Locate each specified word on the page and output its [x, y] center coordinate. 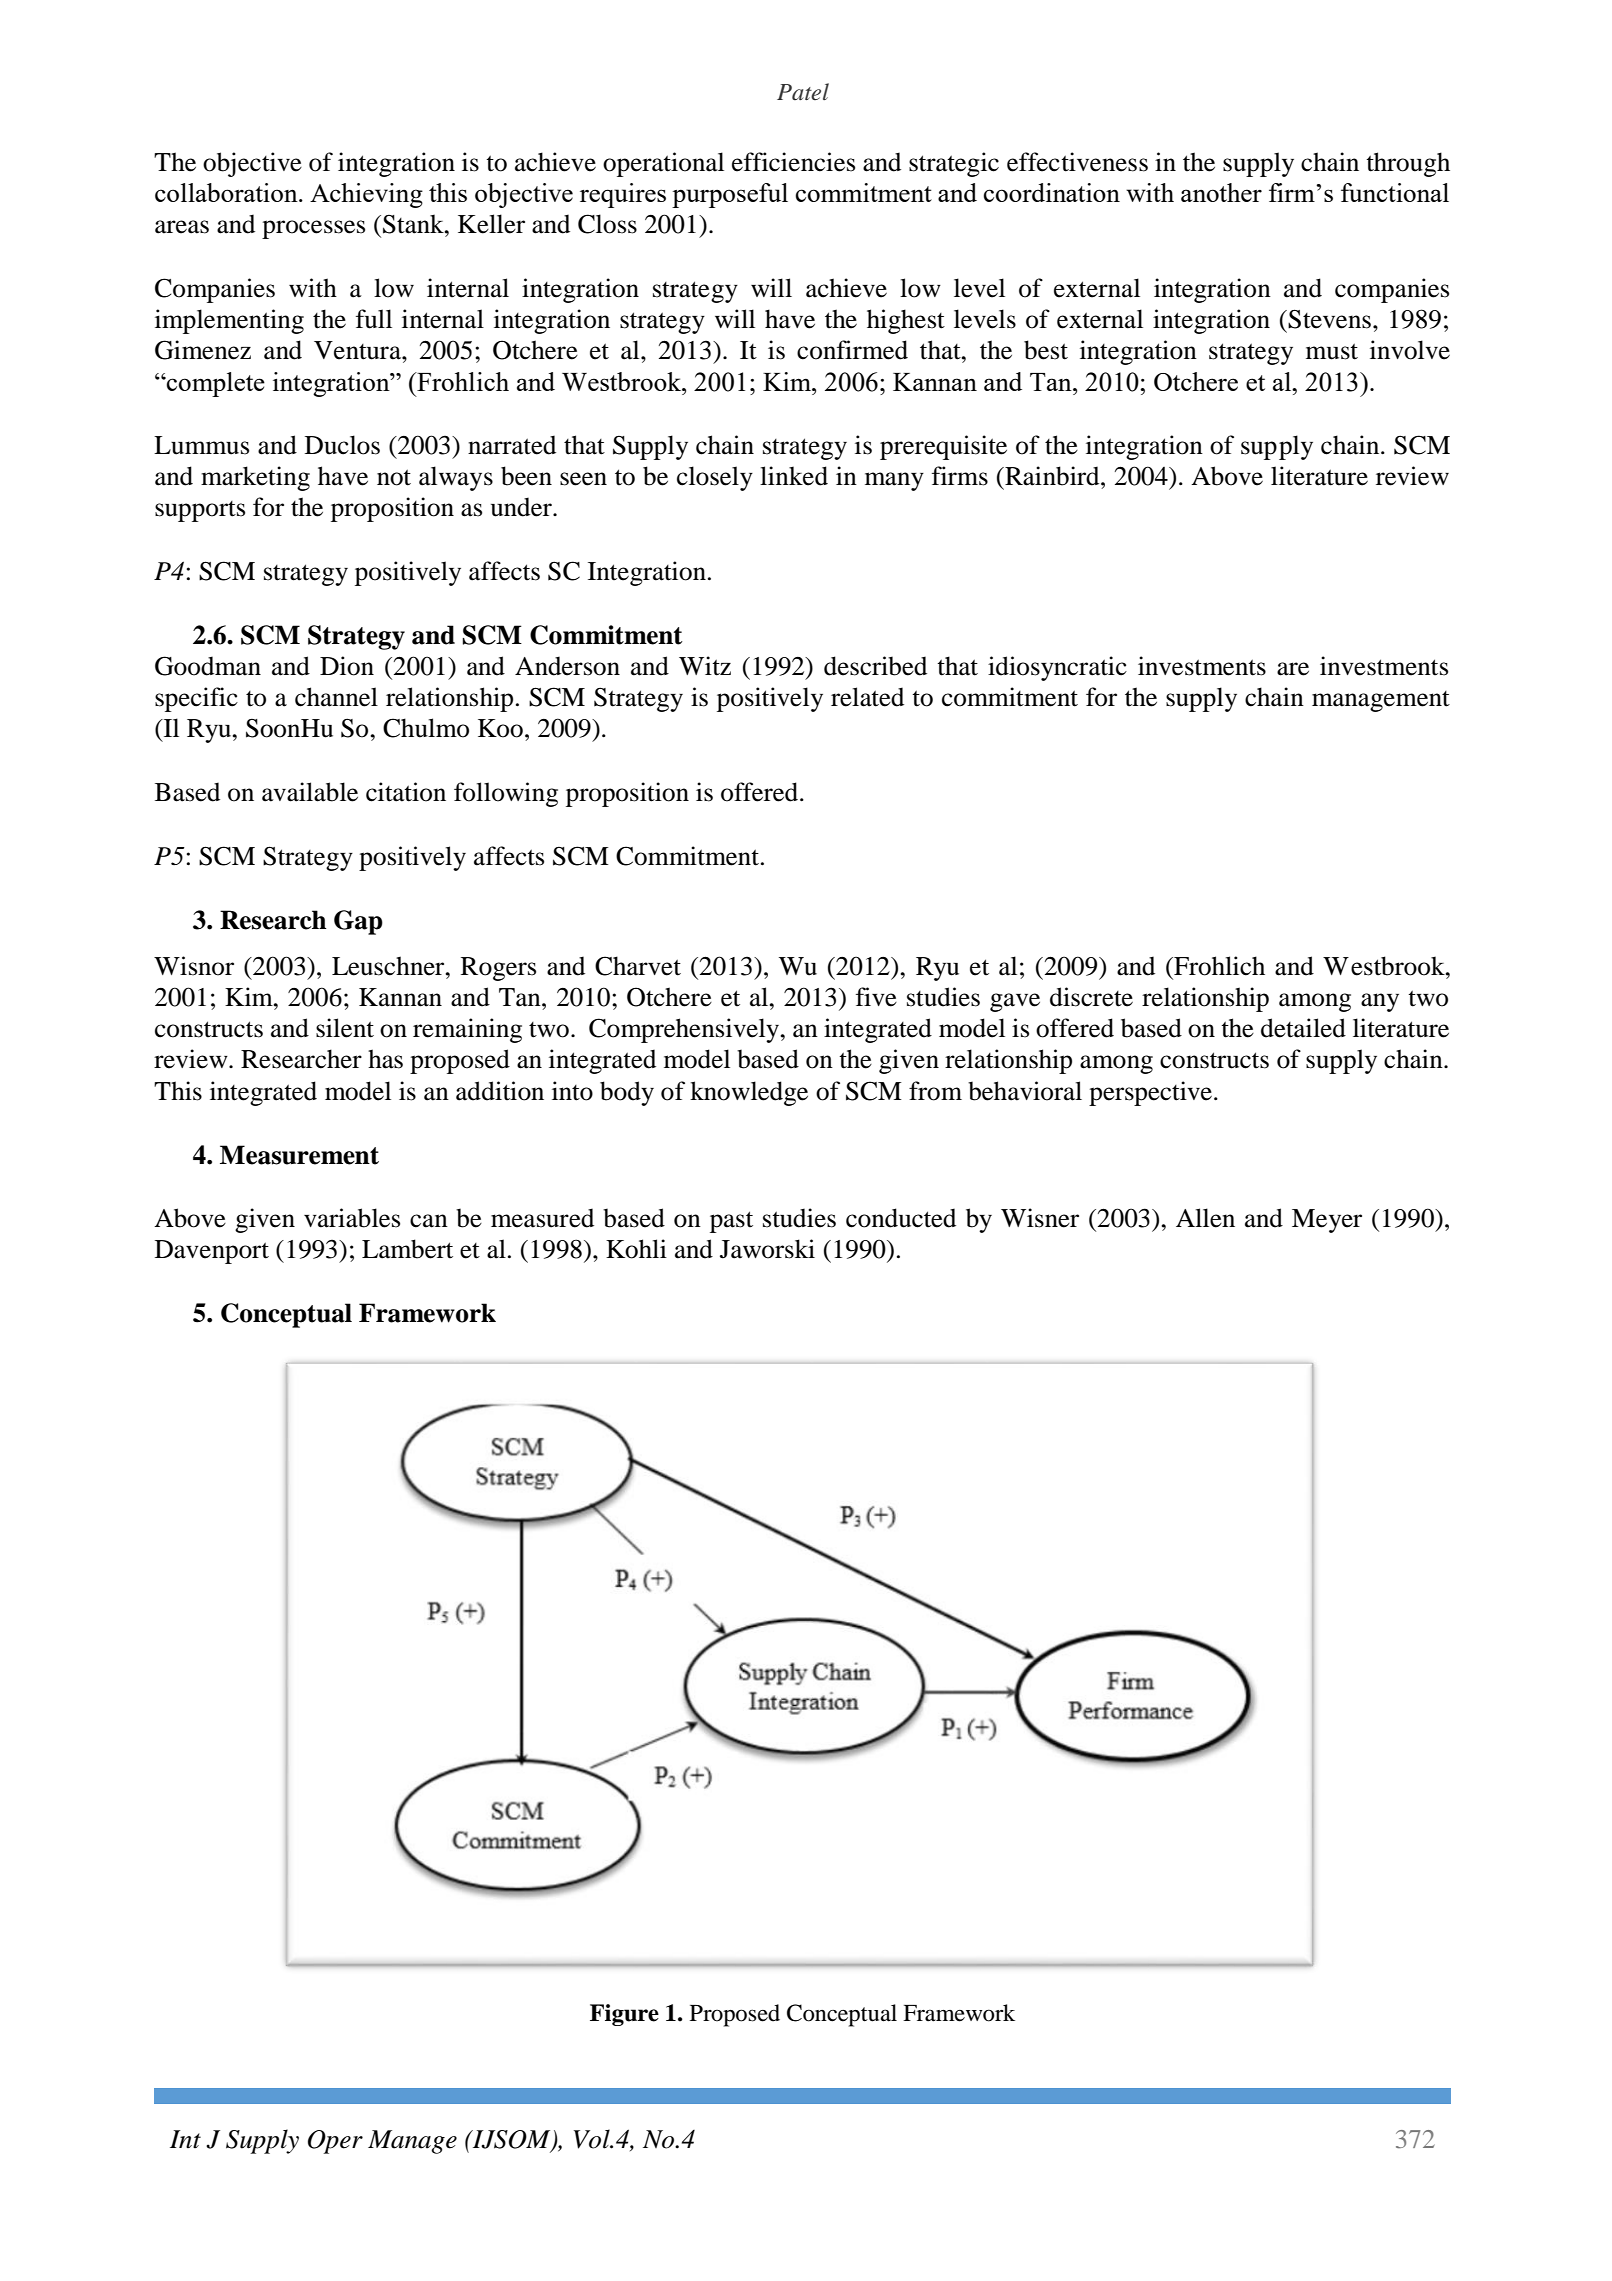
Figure [624, 2015]
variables [352, 1218]
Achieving [366, 195]
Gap [358, 922]
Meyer [1327, 1221]
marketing [255, 478]
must [1332, 351]
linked [794, 476]
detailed [1303, 1028]
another [1221, 192]
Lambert [407, 1249]
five [876, 997]
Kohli [636, 1249]
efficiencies [793, 162]
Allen [1205, 1218]
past [731, 1222]
